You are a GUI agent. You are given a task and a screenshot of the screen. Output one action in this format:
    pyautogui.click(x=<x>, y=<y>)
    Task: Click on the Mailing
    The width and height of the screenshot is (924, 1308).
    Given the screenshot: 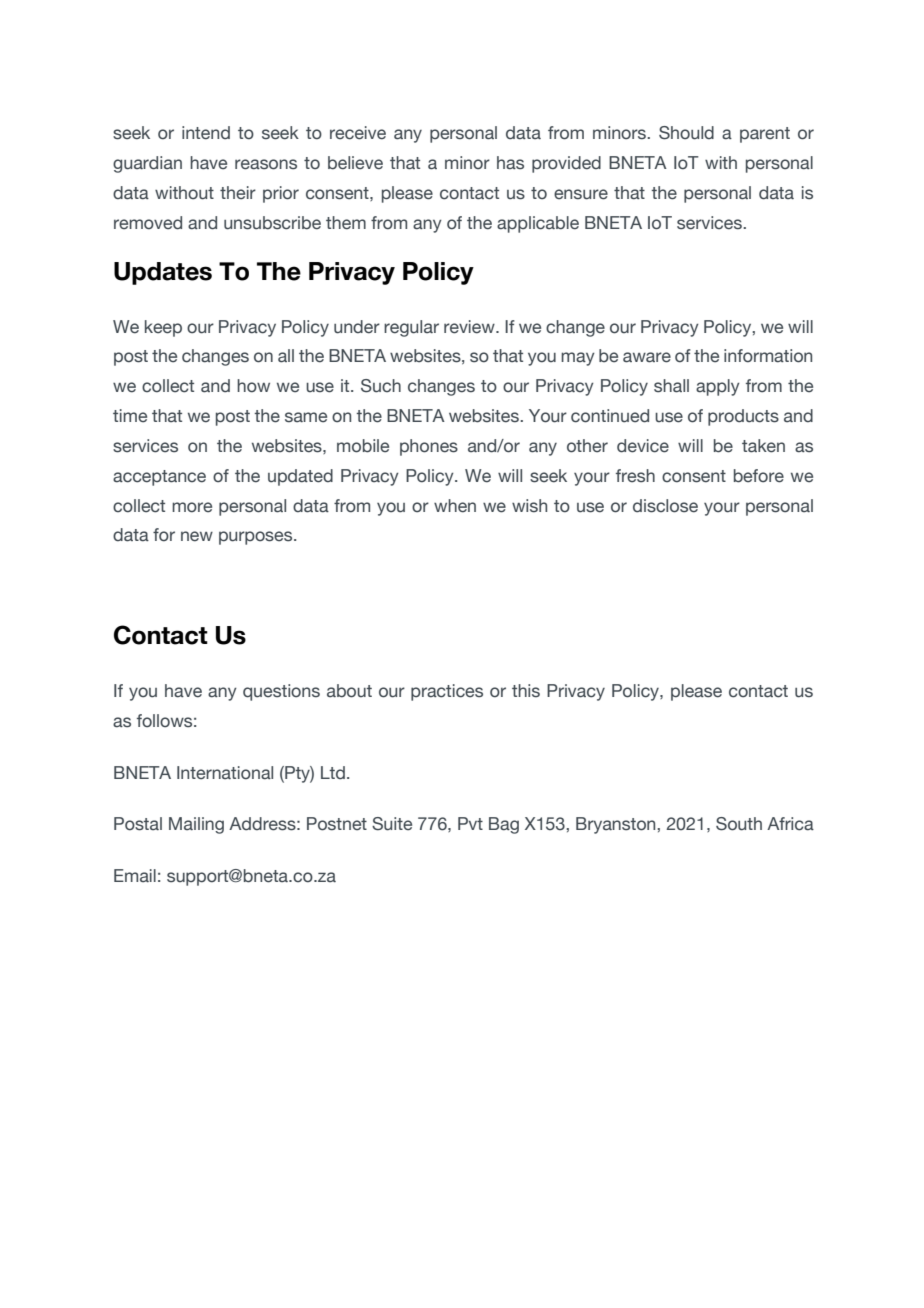 What is the action you would take?
    pyautogui.click(x=196, y=825)
